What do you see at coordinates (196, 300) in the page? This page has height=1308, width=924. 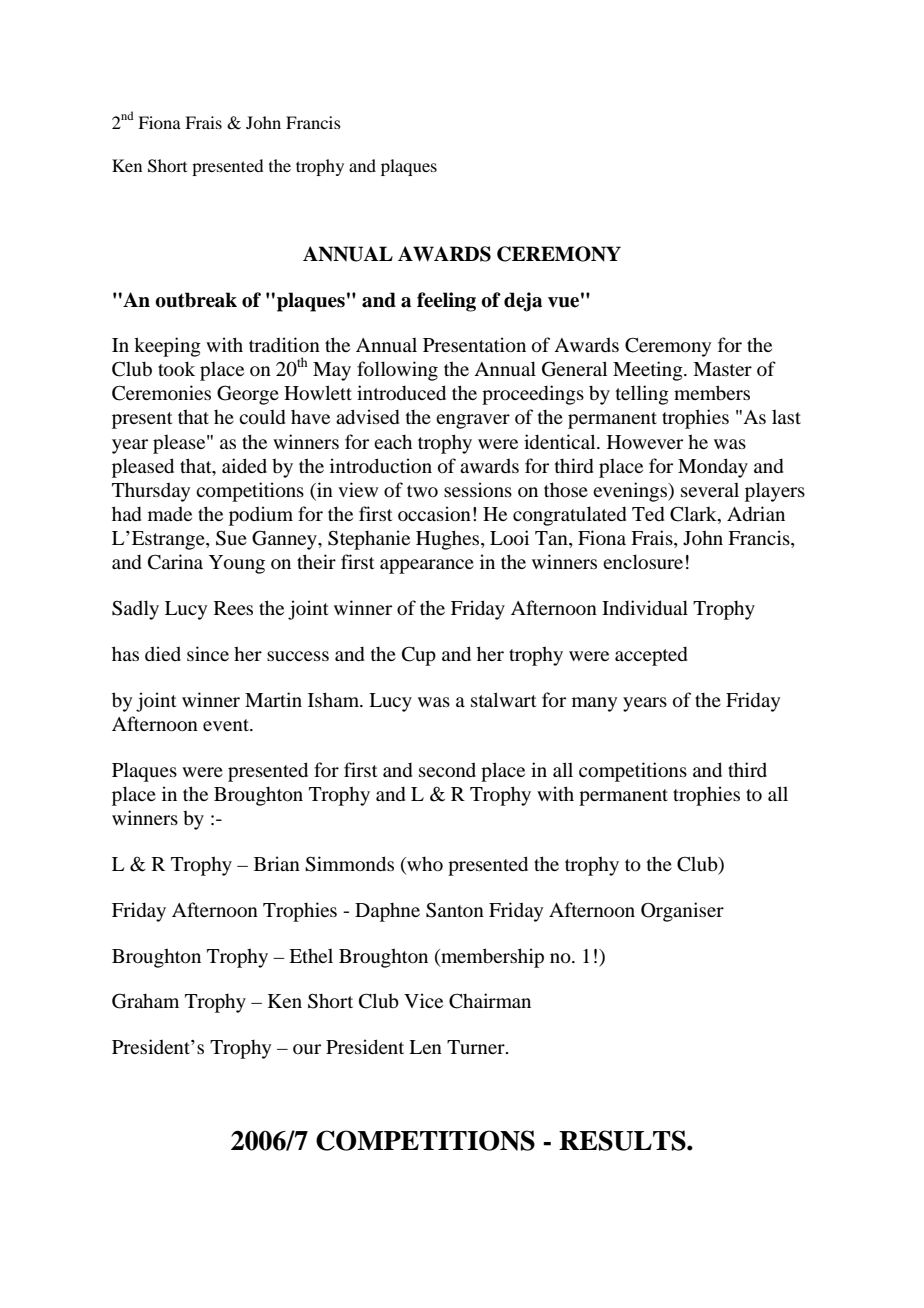 I see `outbreak` at bounding box center [196, 300].
